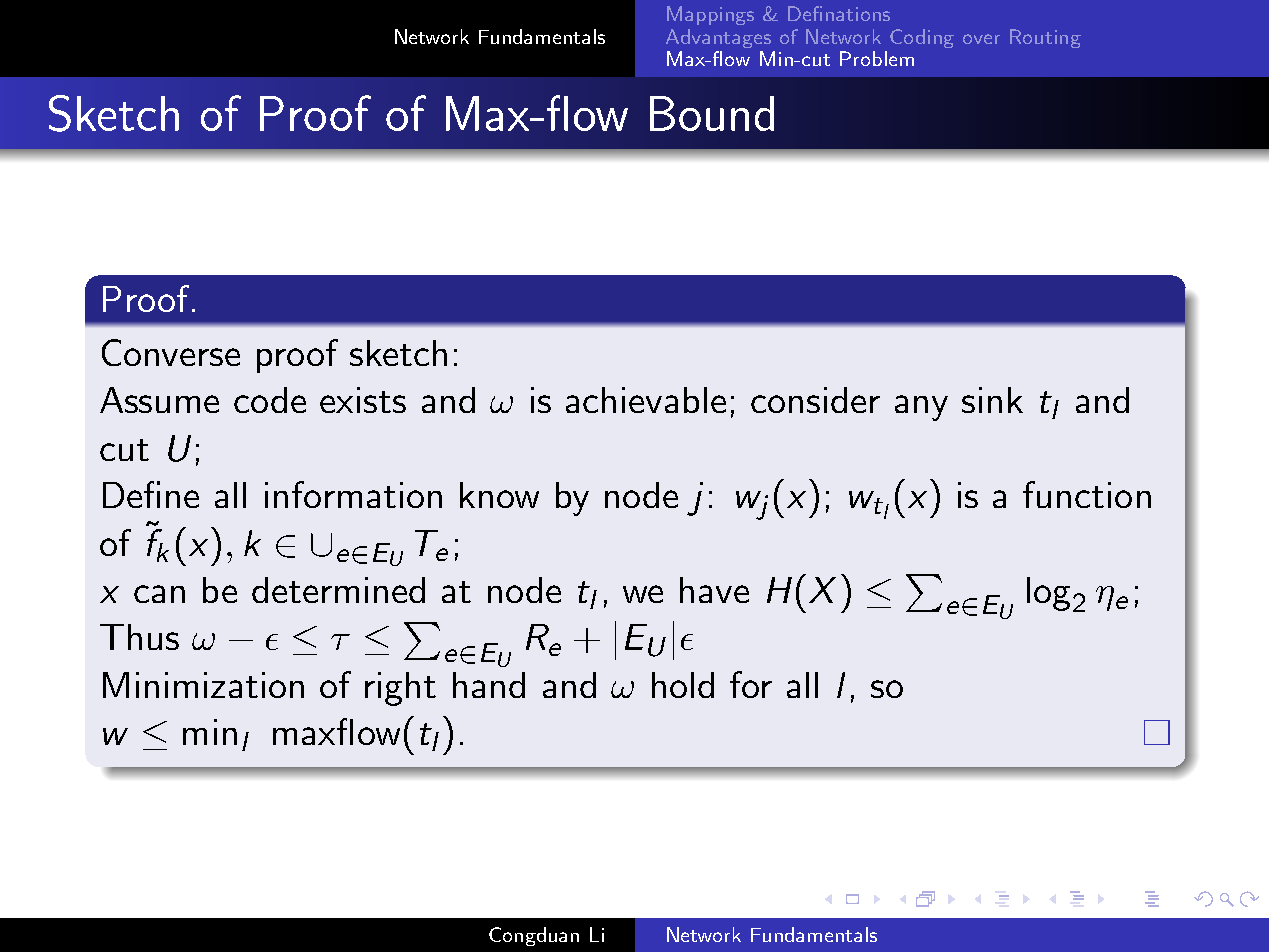  I want to click on function, so click(1087, 494).
